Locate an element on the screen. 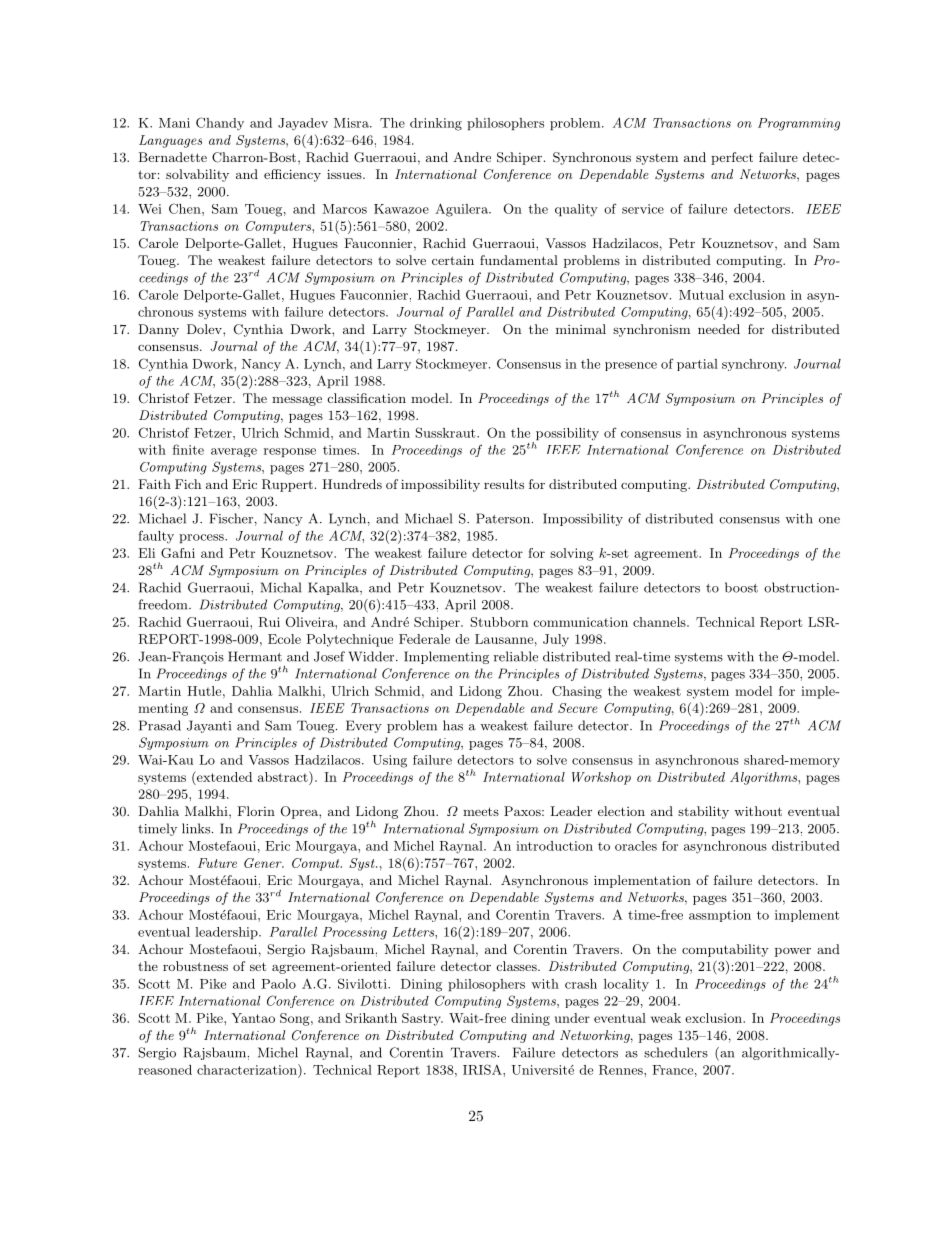  drinking is located at coordinates (436, 124).
